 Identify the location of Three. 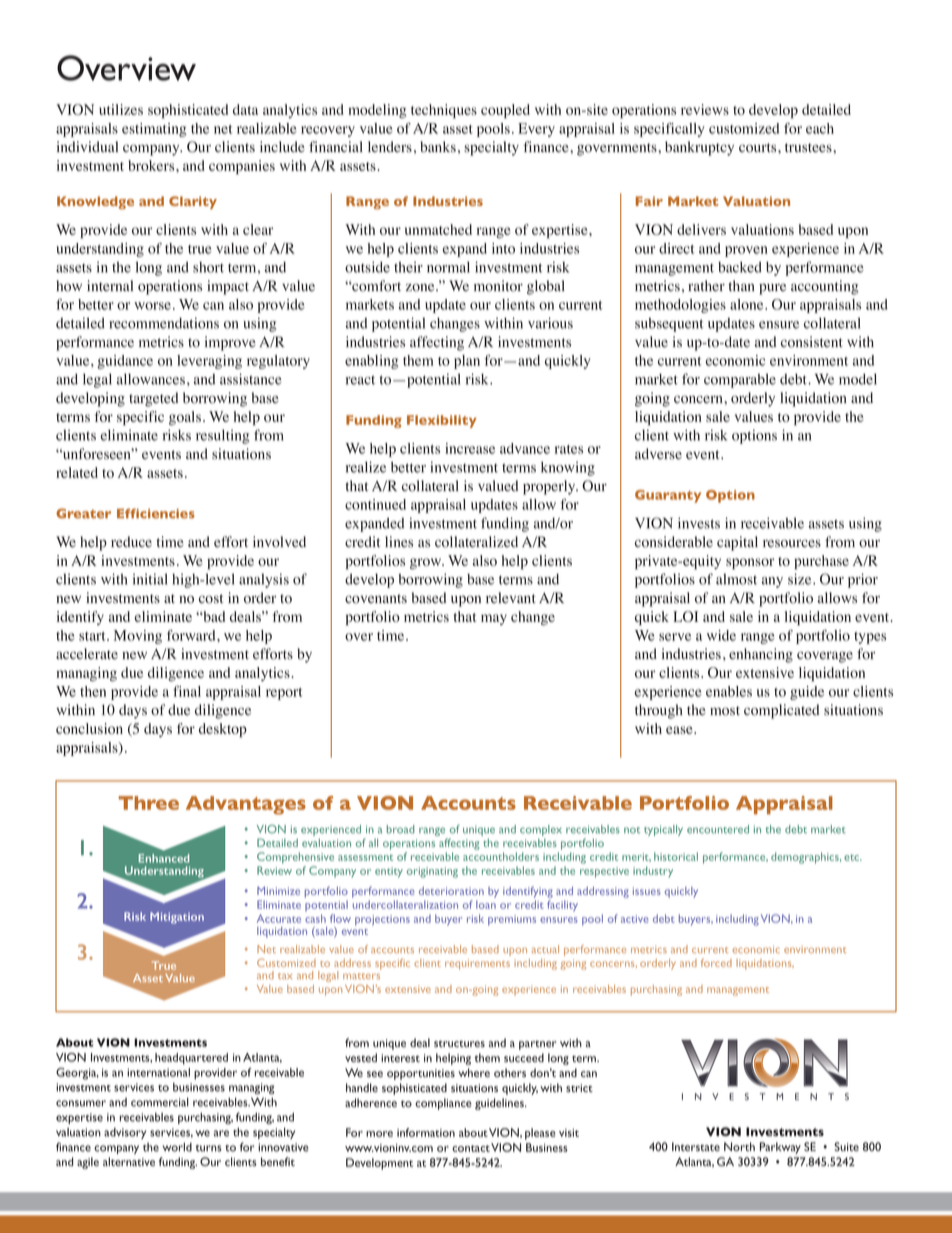
(149, 803).
